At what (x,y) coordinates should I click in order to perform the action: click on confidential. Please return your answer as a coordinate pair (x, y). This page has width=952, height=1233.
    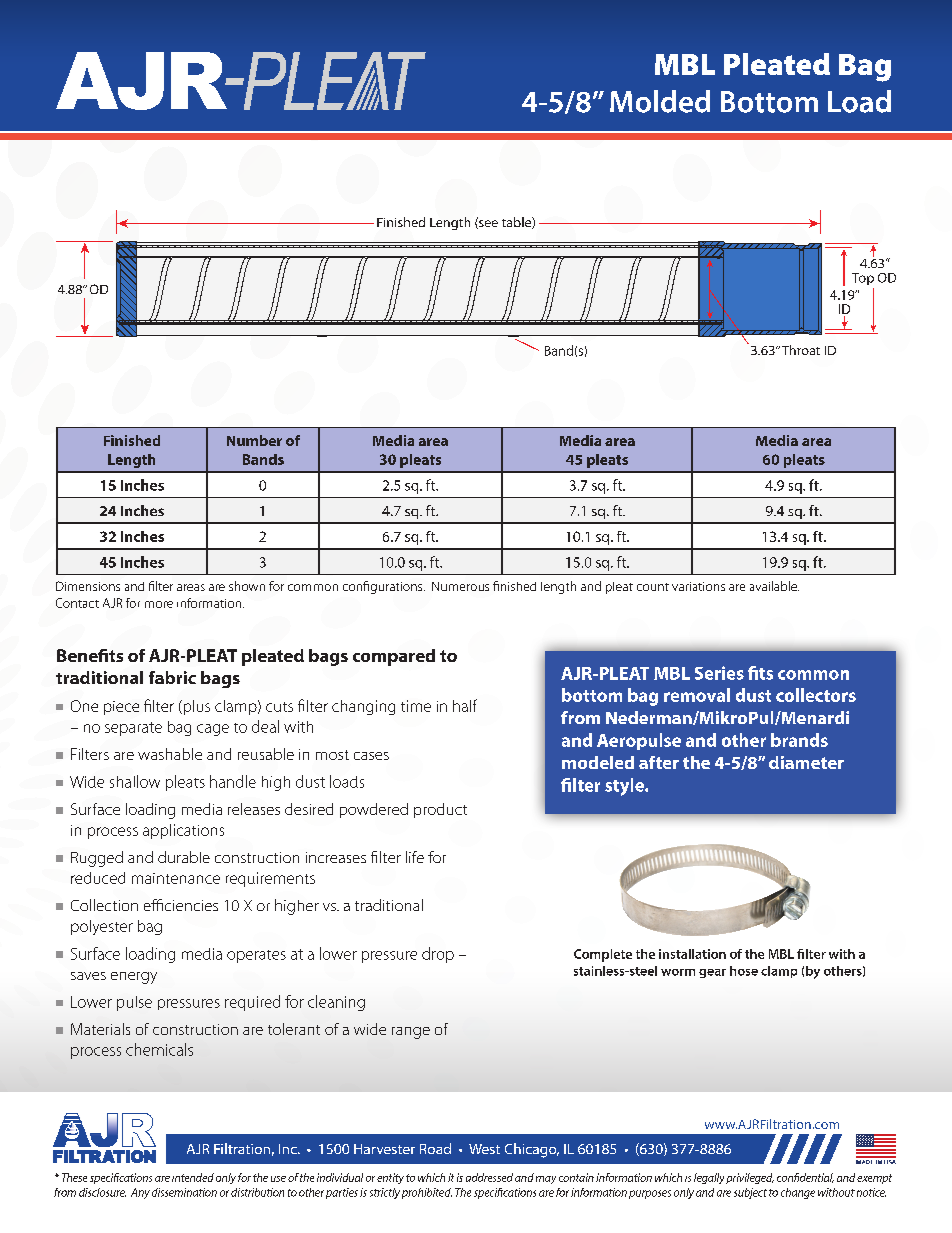
    Looking at the image, I should click on (805, 1178).
